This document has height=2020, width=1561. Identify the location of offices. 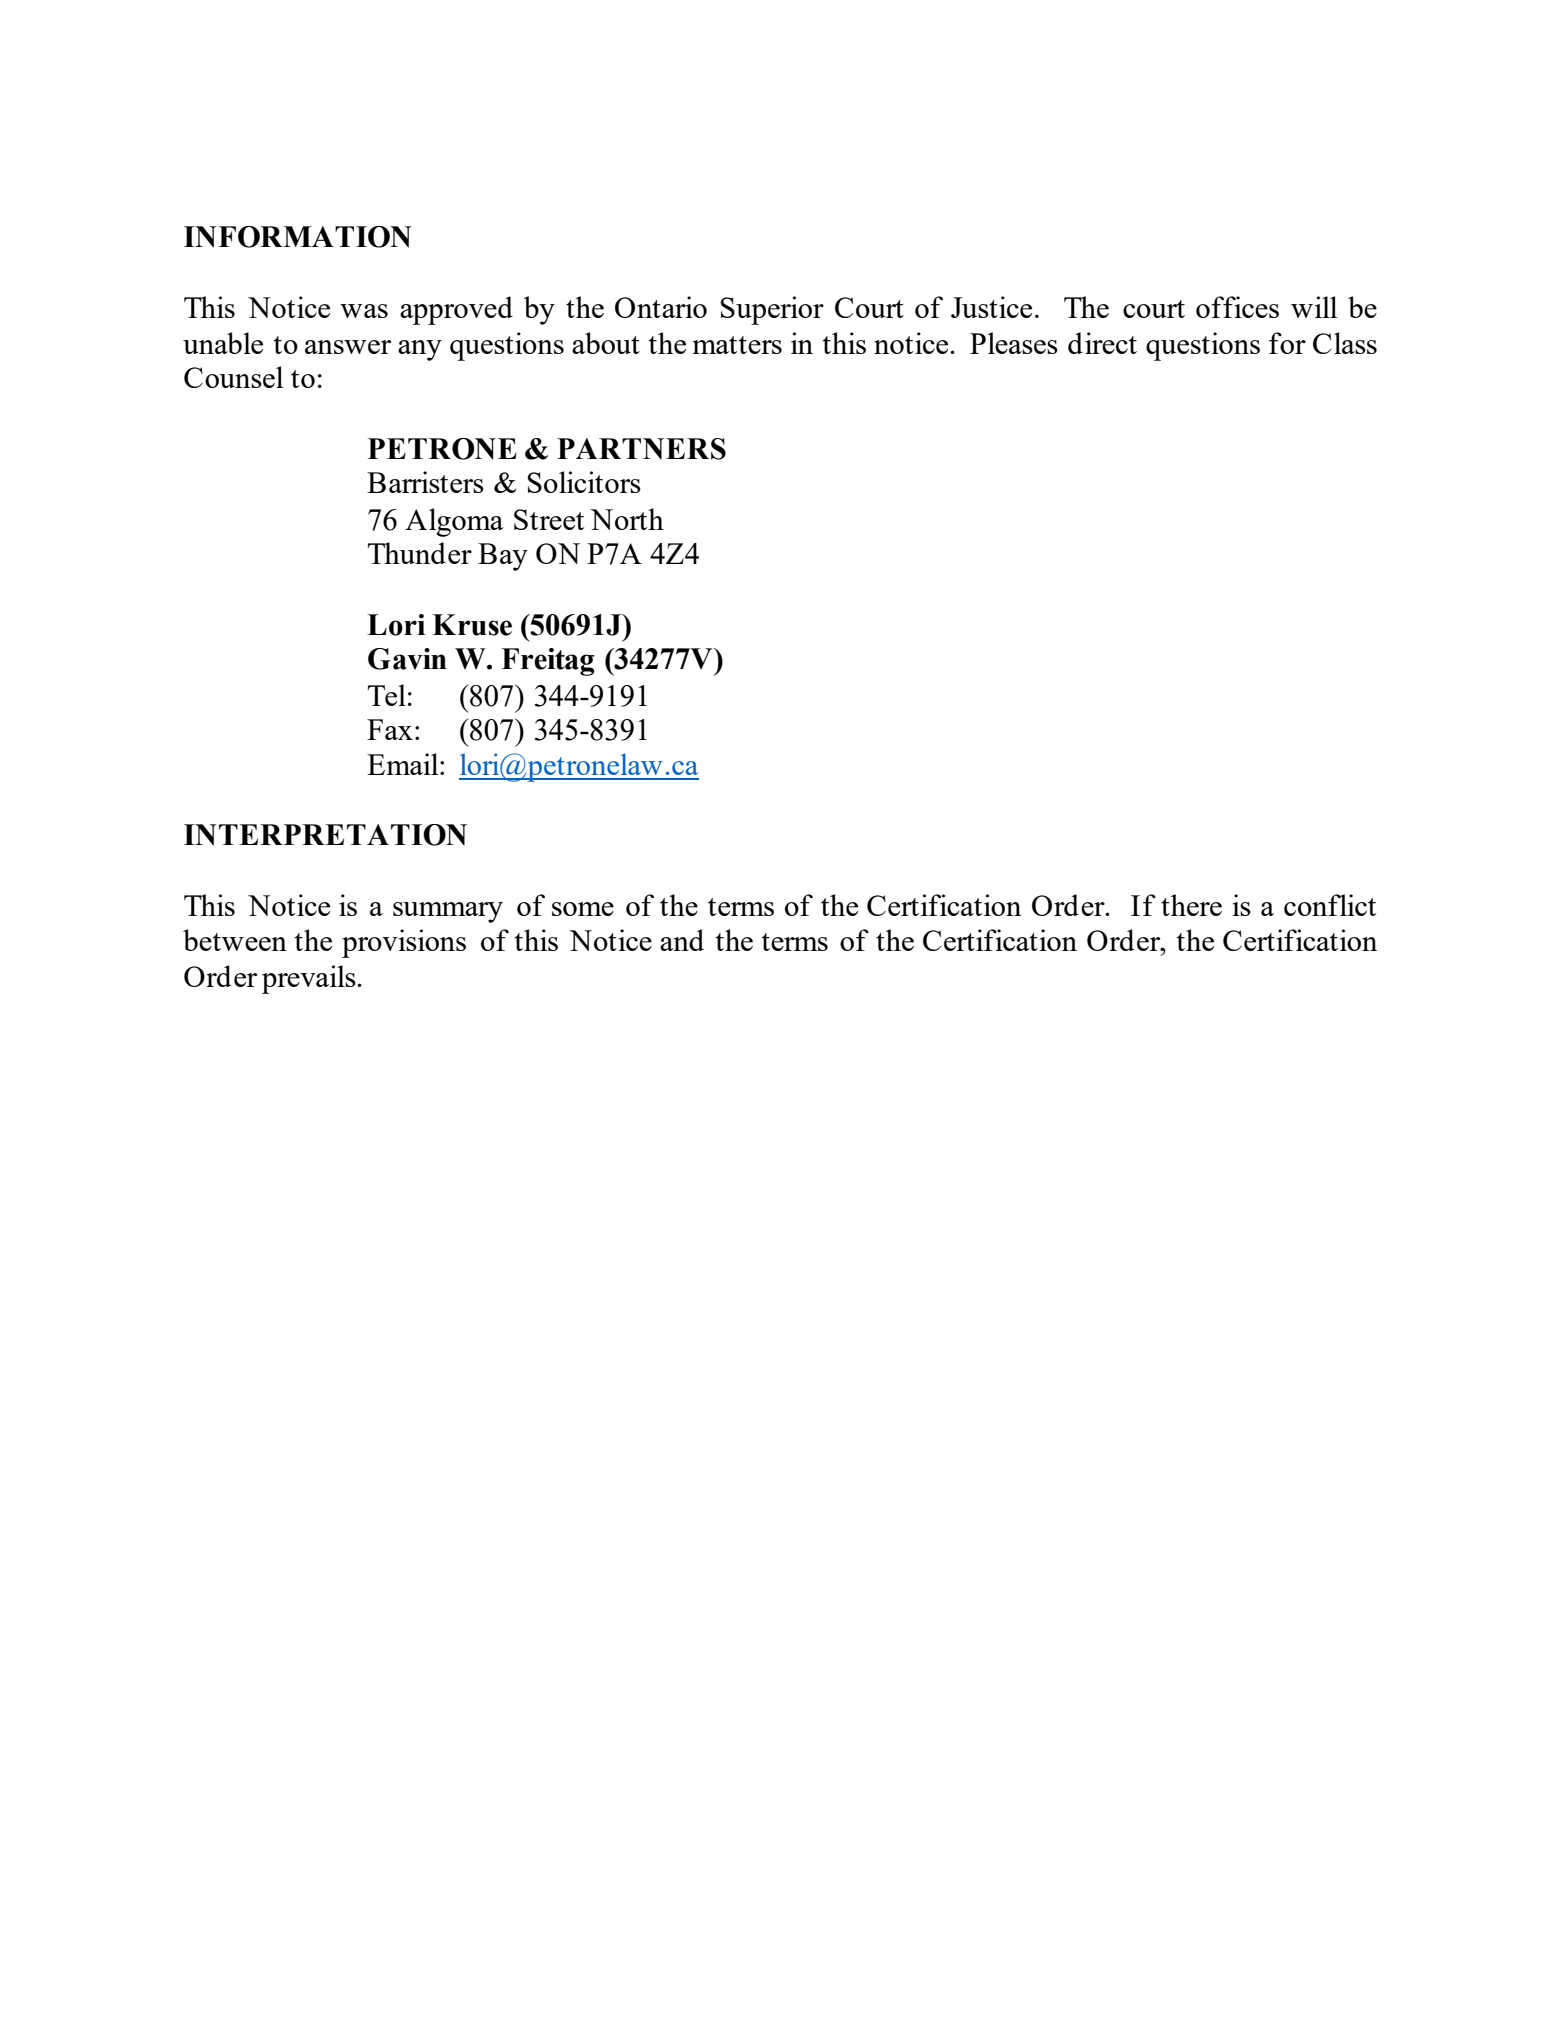
(1237, 307).
